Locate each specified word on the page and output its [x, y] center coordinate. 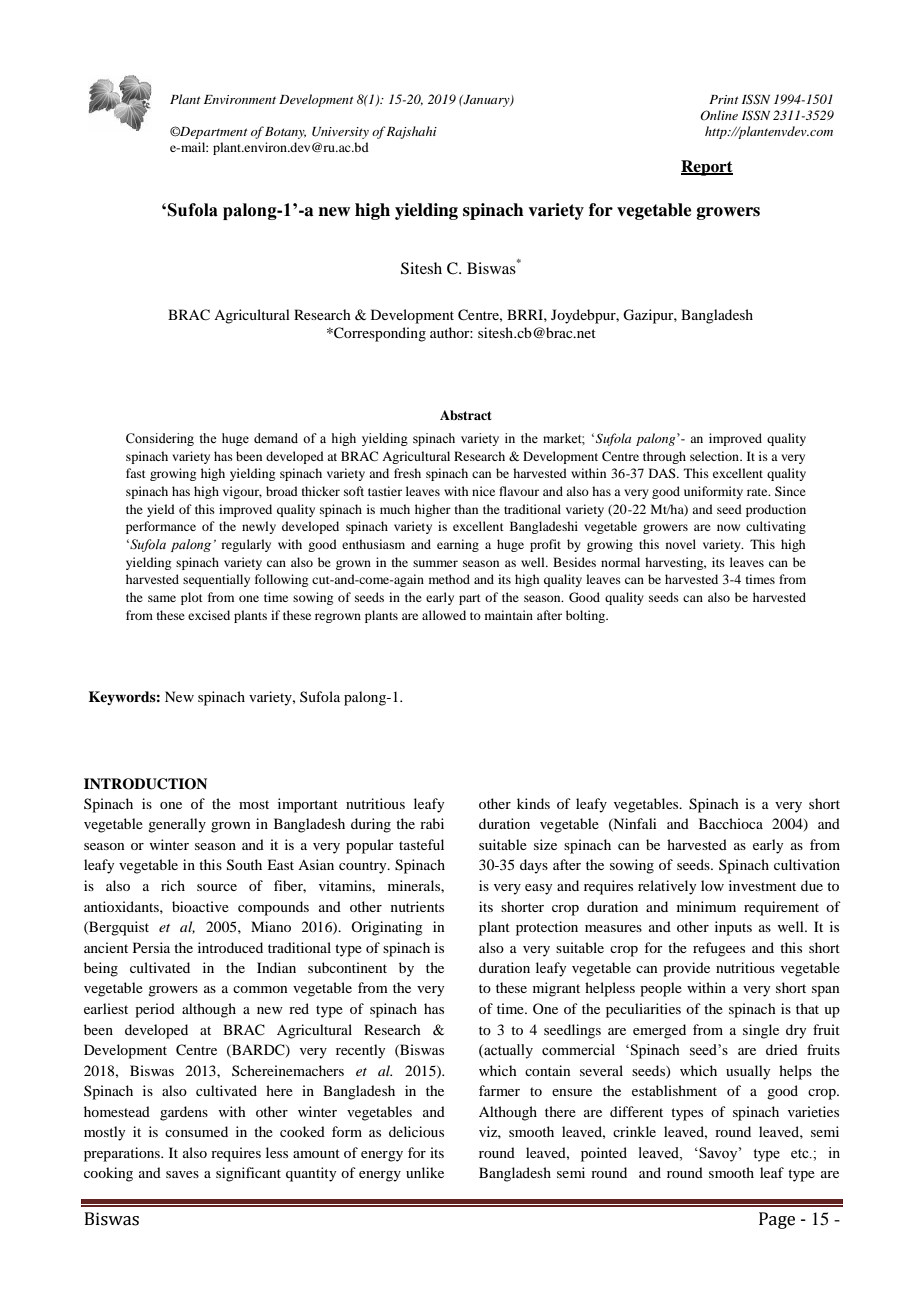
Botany [285, 133]
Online [719, 115]
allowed [444, 615]
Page [777, 1220]
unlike [425, 1172]
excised [209, 615]
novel [681, 544]
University [340, 133]
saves [182, 1174]
